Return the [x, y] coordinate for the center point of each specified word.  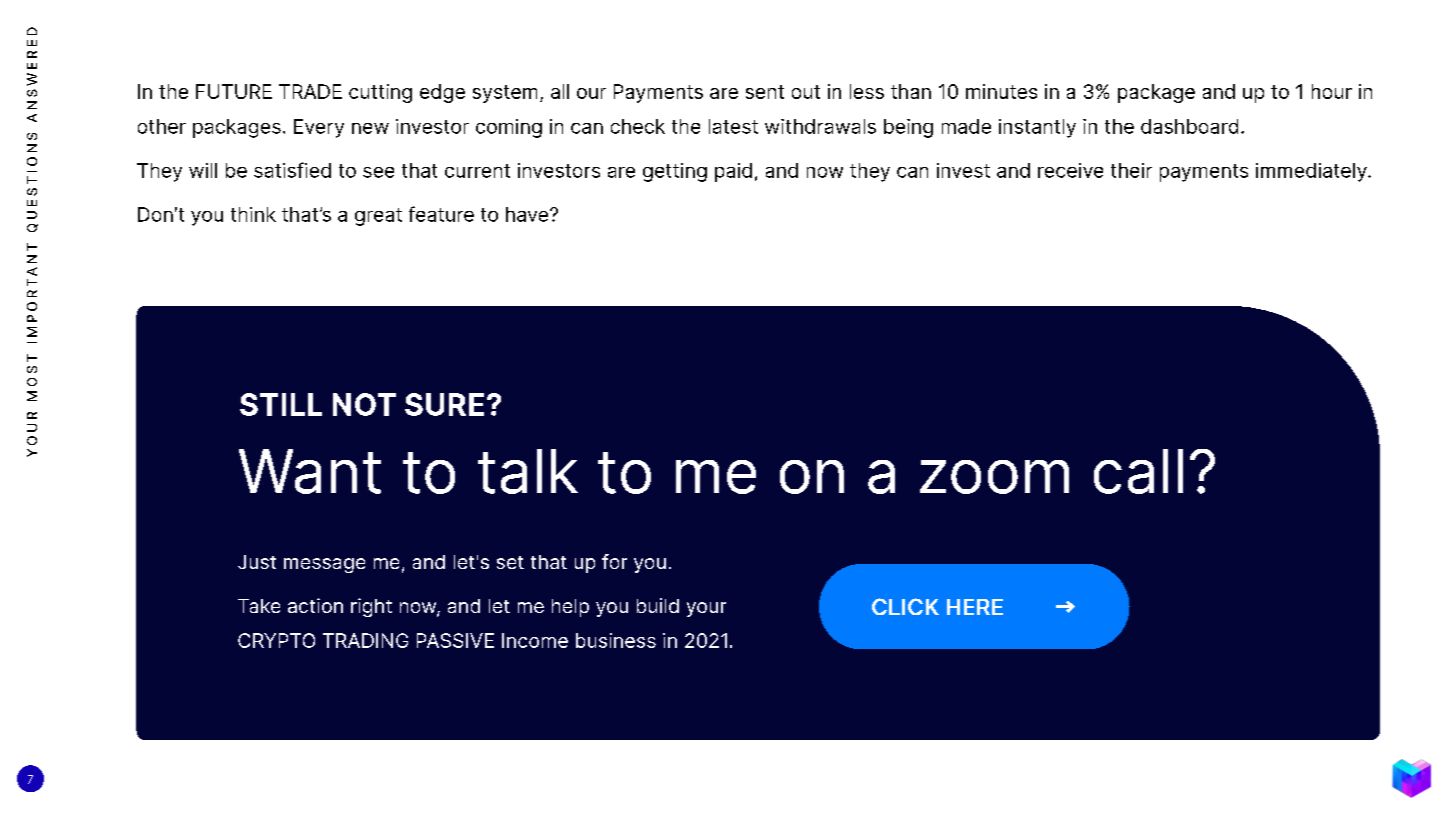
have [528, 214]
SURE [444, 404]
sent [765, 92]
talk [528, 471]
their [1131, 170]
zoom [994, 477]
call [1138, 471]
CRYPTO [276, 640]
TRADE [310, 91]
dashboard [1189, 126]
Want [310, 471]
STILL [281, 404]
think [253, 214]
